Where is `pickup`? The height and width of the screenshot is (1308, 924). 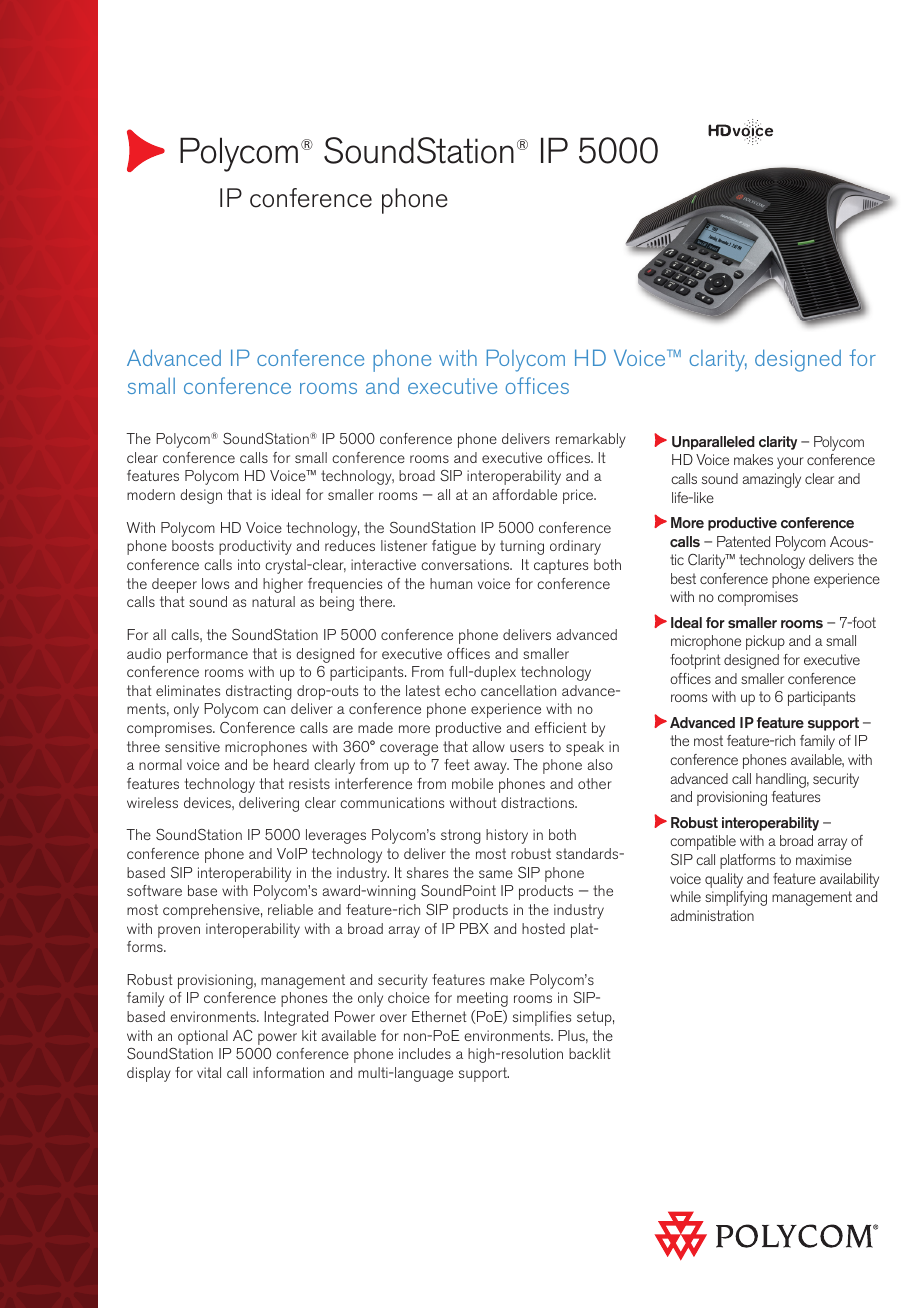 pickup is located at coordinates (765, 642).
